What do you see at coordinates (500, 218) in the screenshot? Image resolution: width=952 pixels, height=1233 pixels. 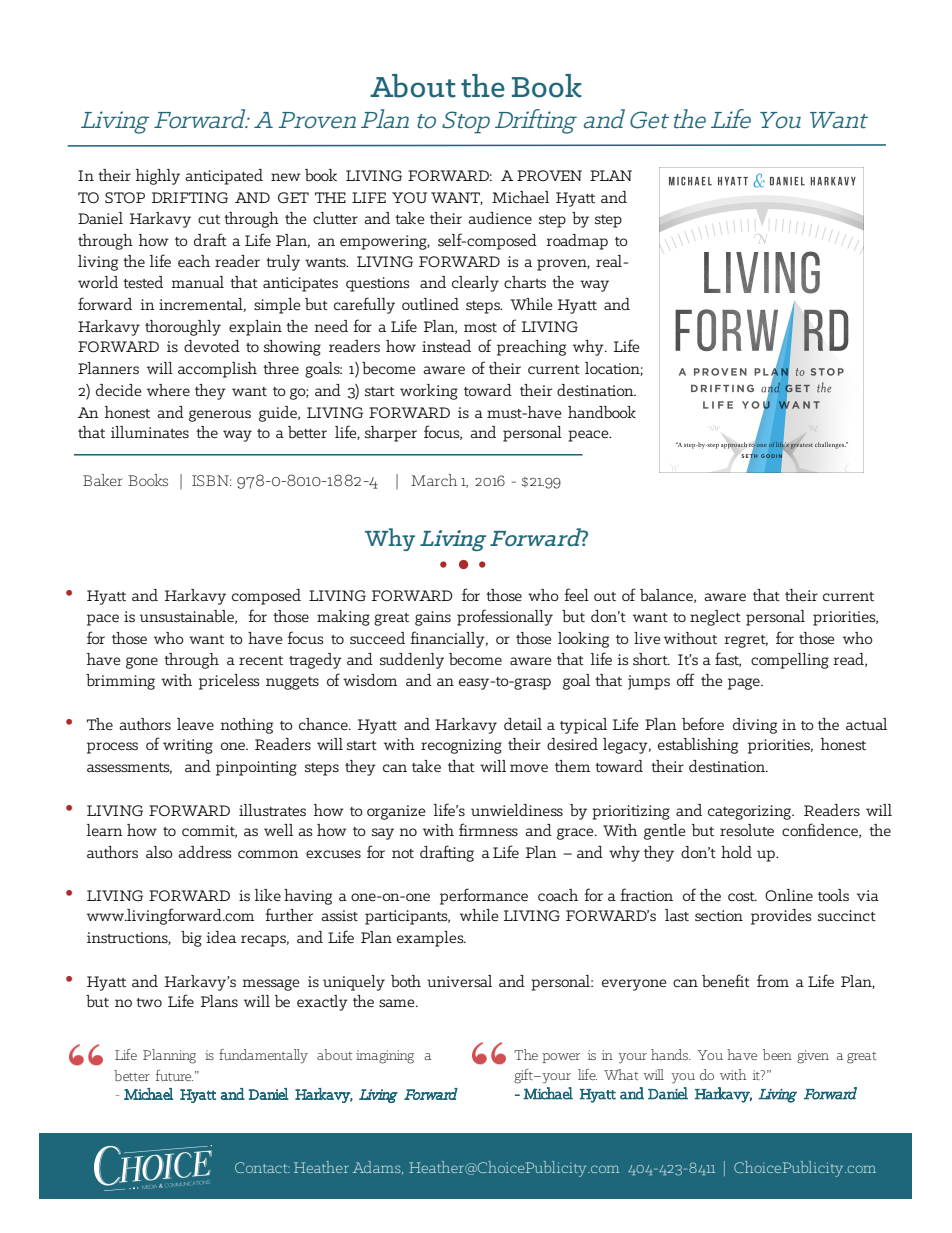 I see `audience` at bounding box center [500, 218].
